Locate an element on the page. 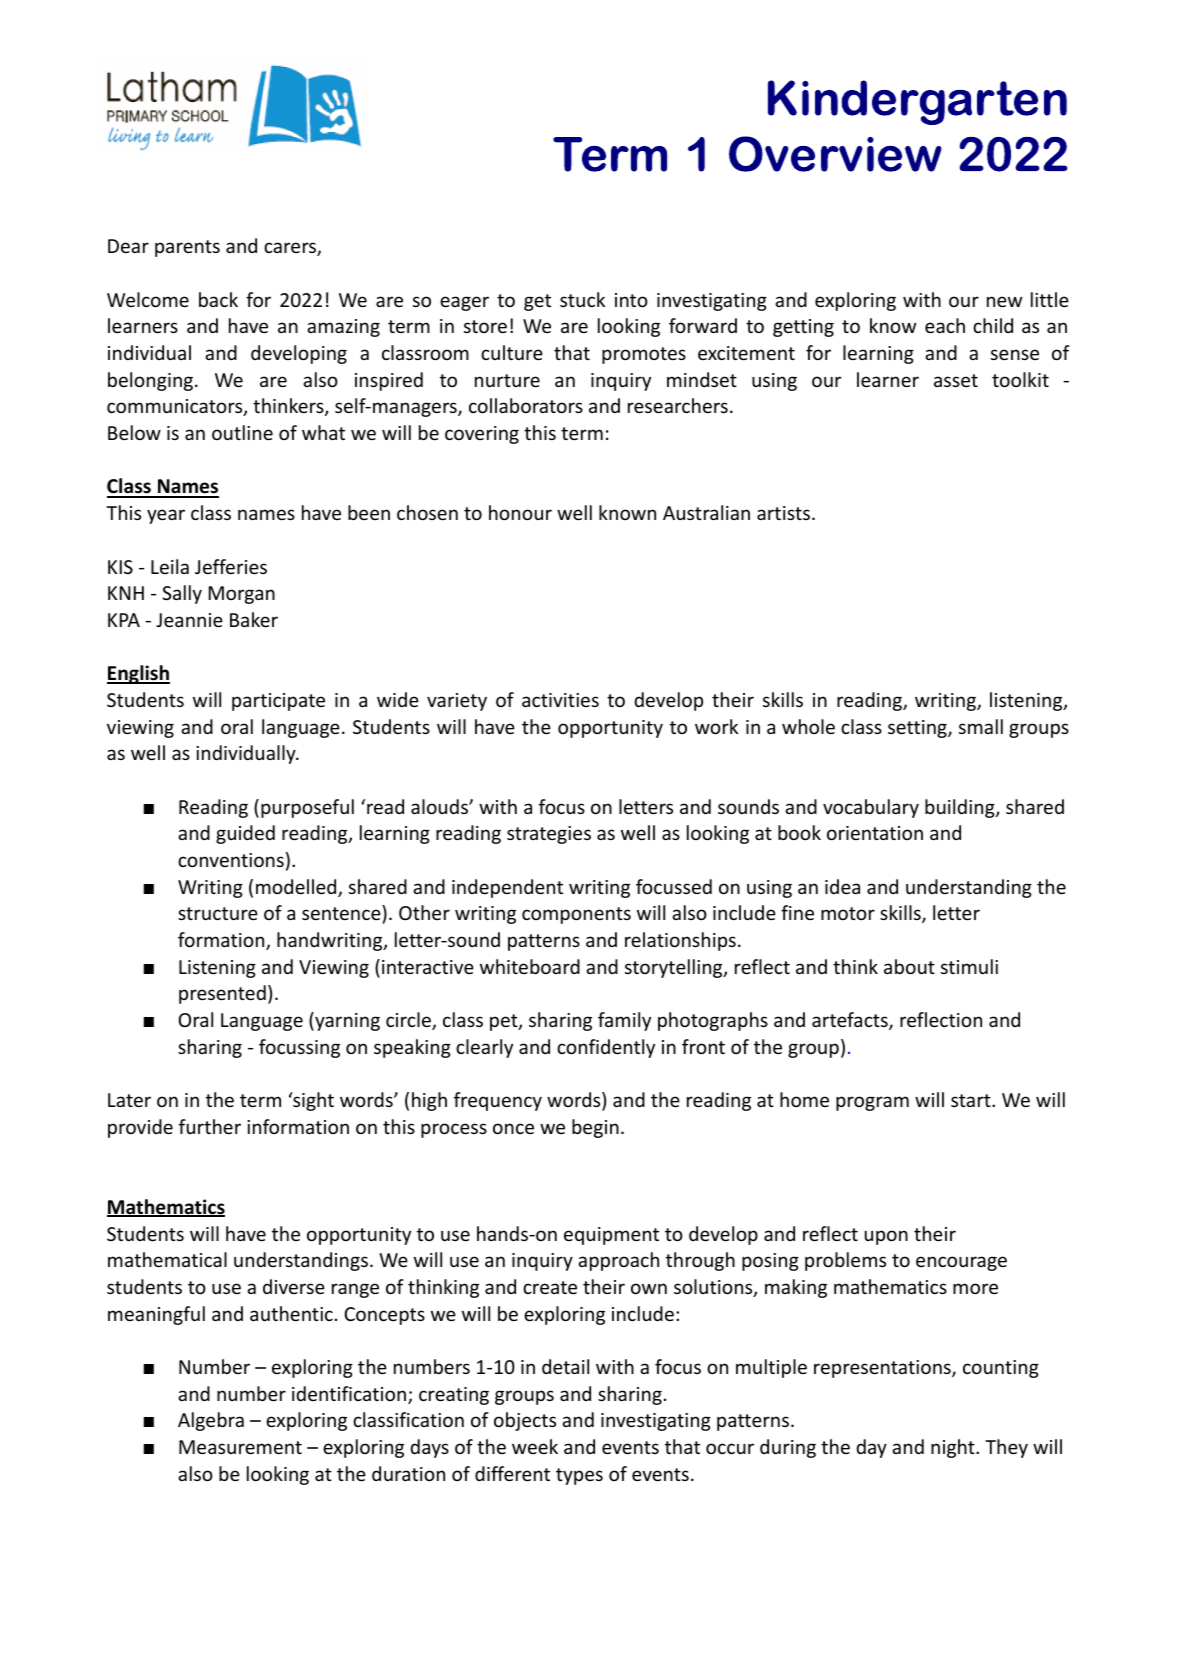 The width and height of the document is (1178, 1664). parents is located at coordinates (187, 248).
